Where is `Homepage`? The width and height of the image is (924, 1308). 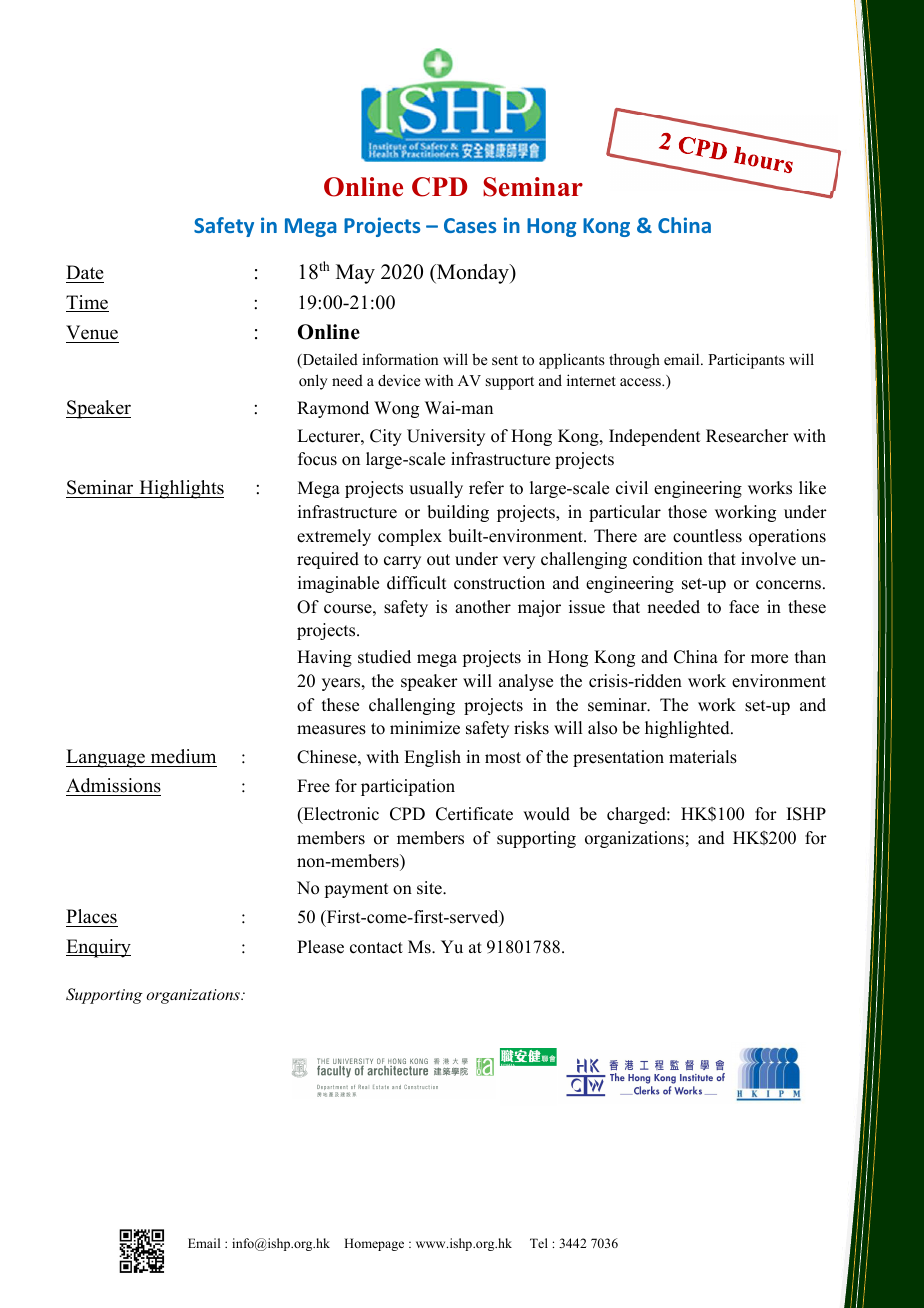 Homepage is located at coordinates (374, 1244).
